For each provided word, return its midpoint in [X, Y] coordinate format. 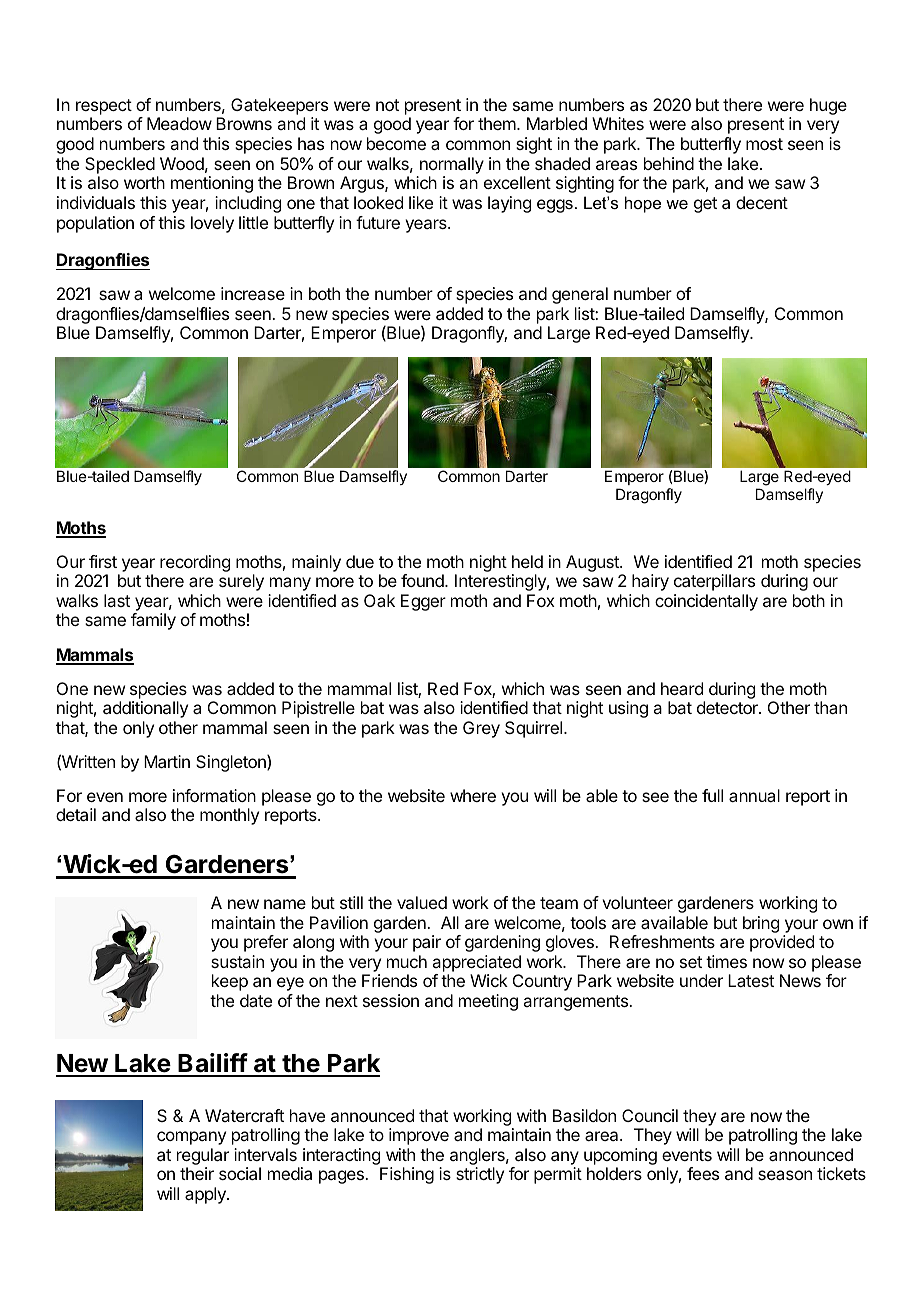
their [197, 1173]
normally [452, 165]
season [785, 1175]
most [764, 144]
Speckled [120, 165]
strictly [480, 1175]
